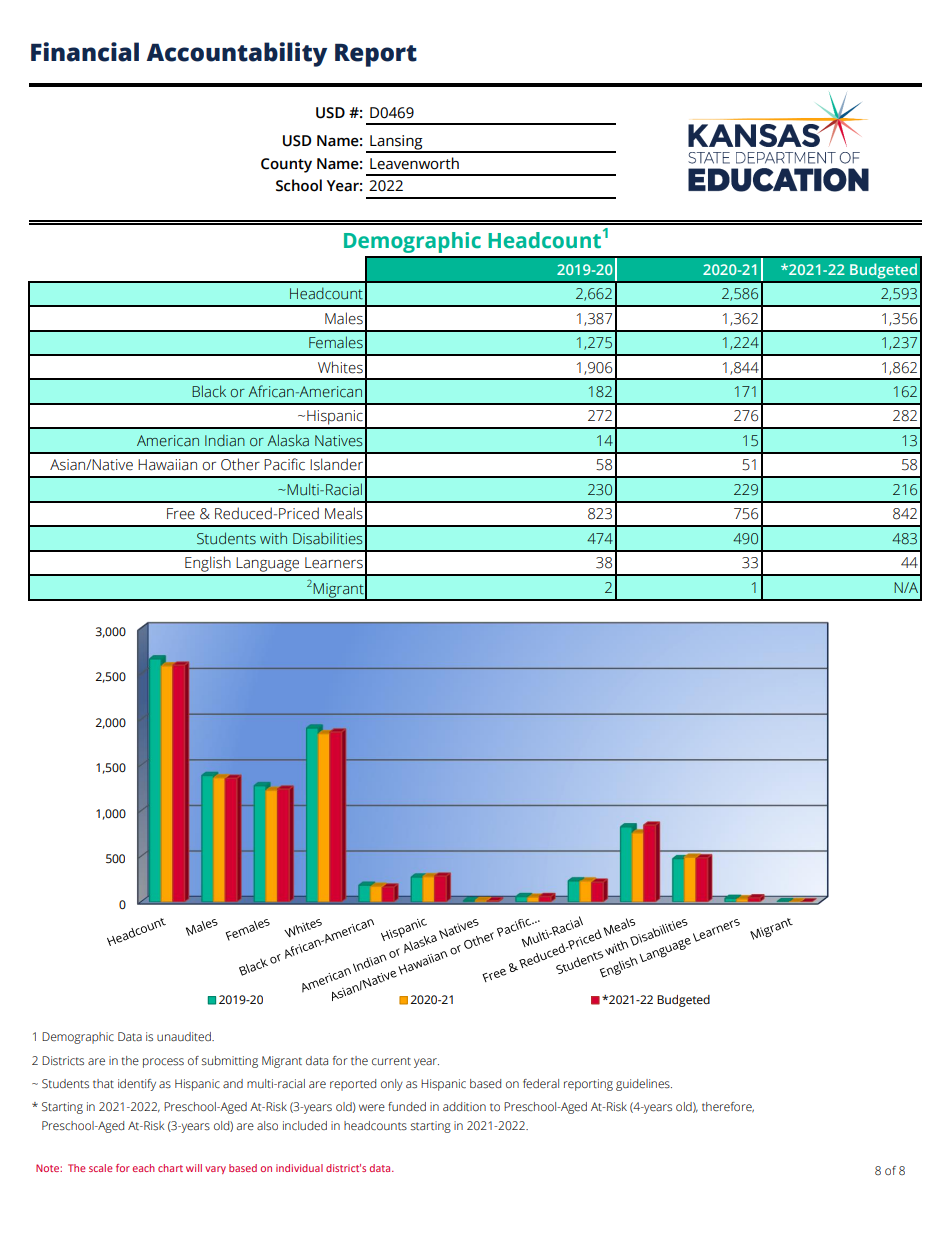 This page has height=1233, width=952. I want to click on Meals, so click(344, 513).
